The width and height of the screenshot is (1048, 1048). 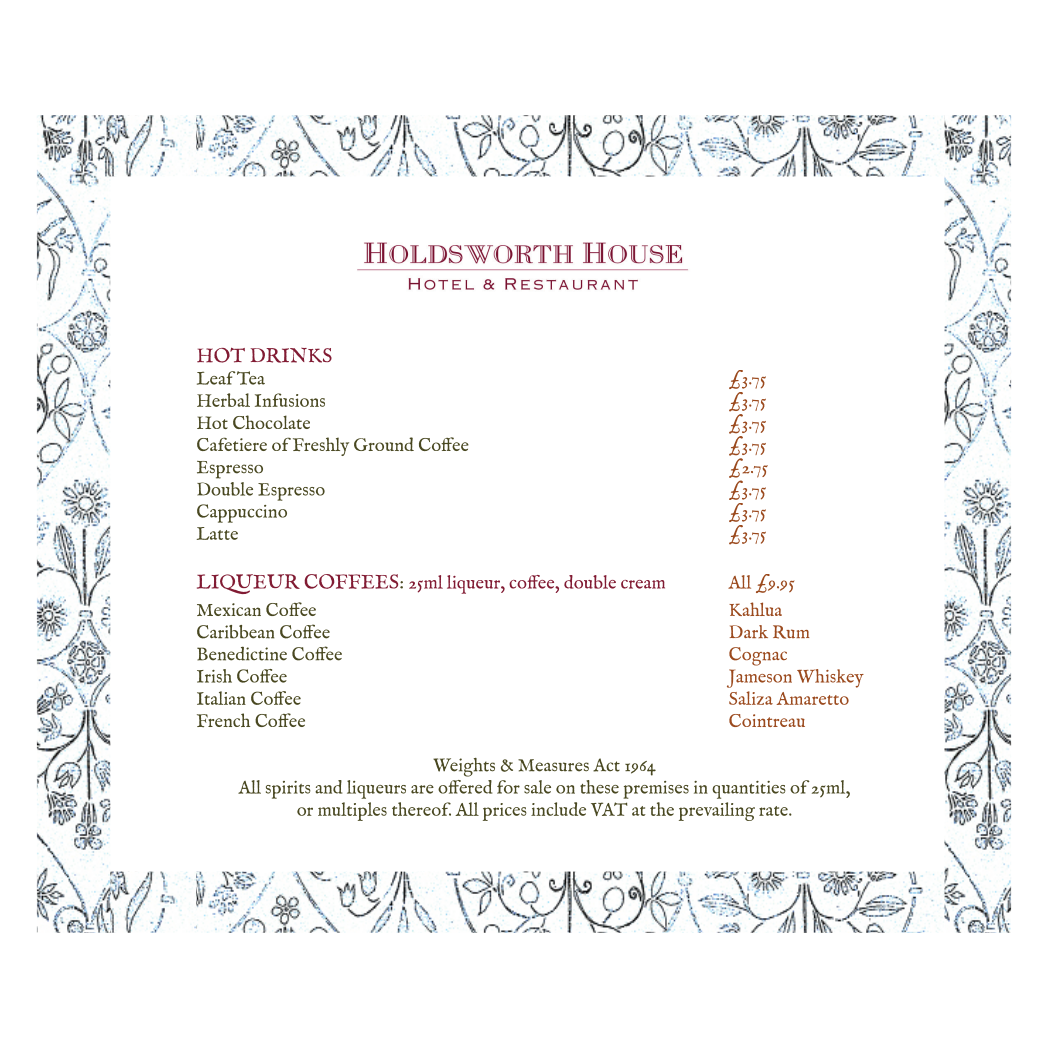 What do you see at coordinates (291, 355) in the screenshot?
I see `DRINKS` at bounding box center [291, 355].
